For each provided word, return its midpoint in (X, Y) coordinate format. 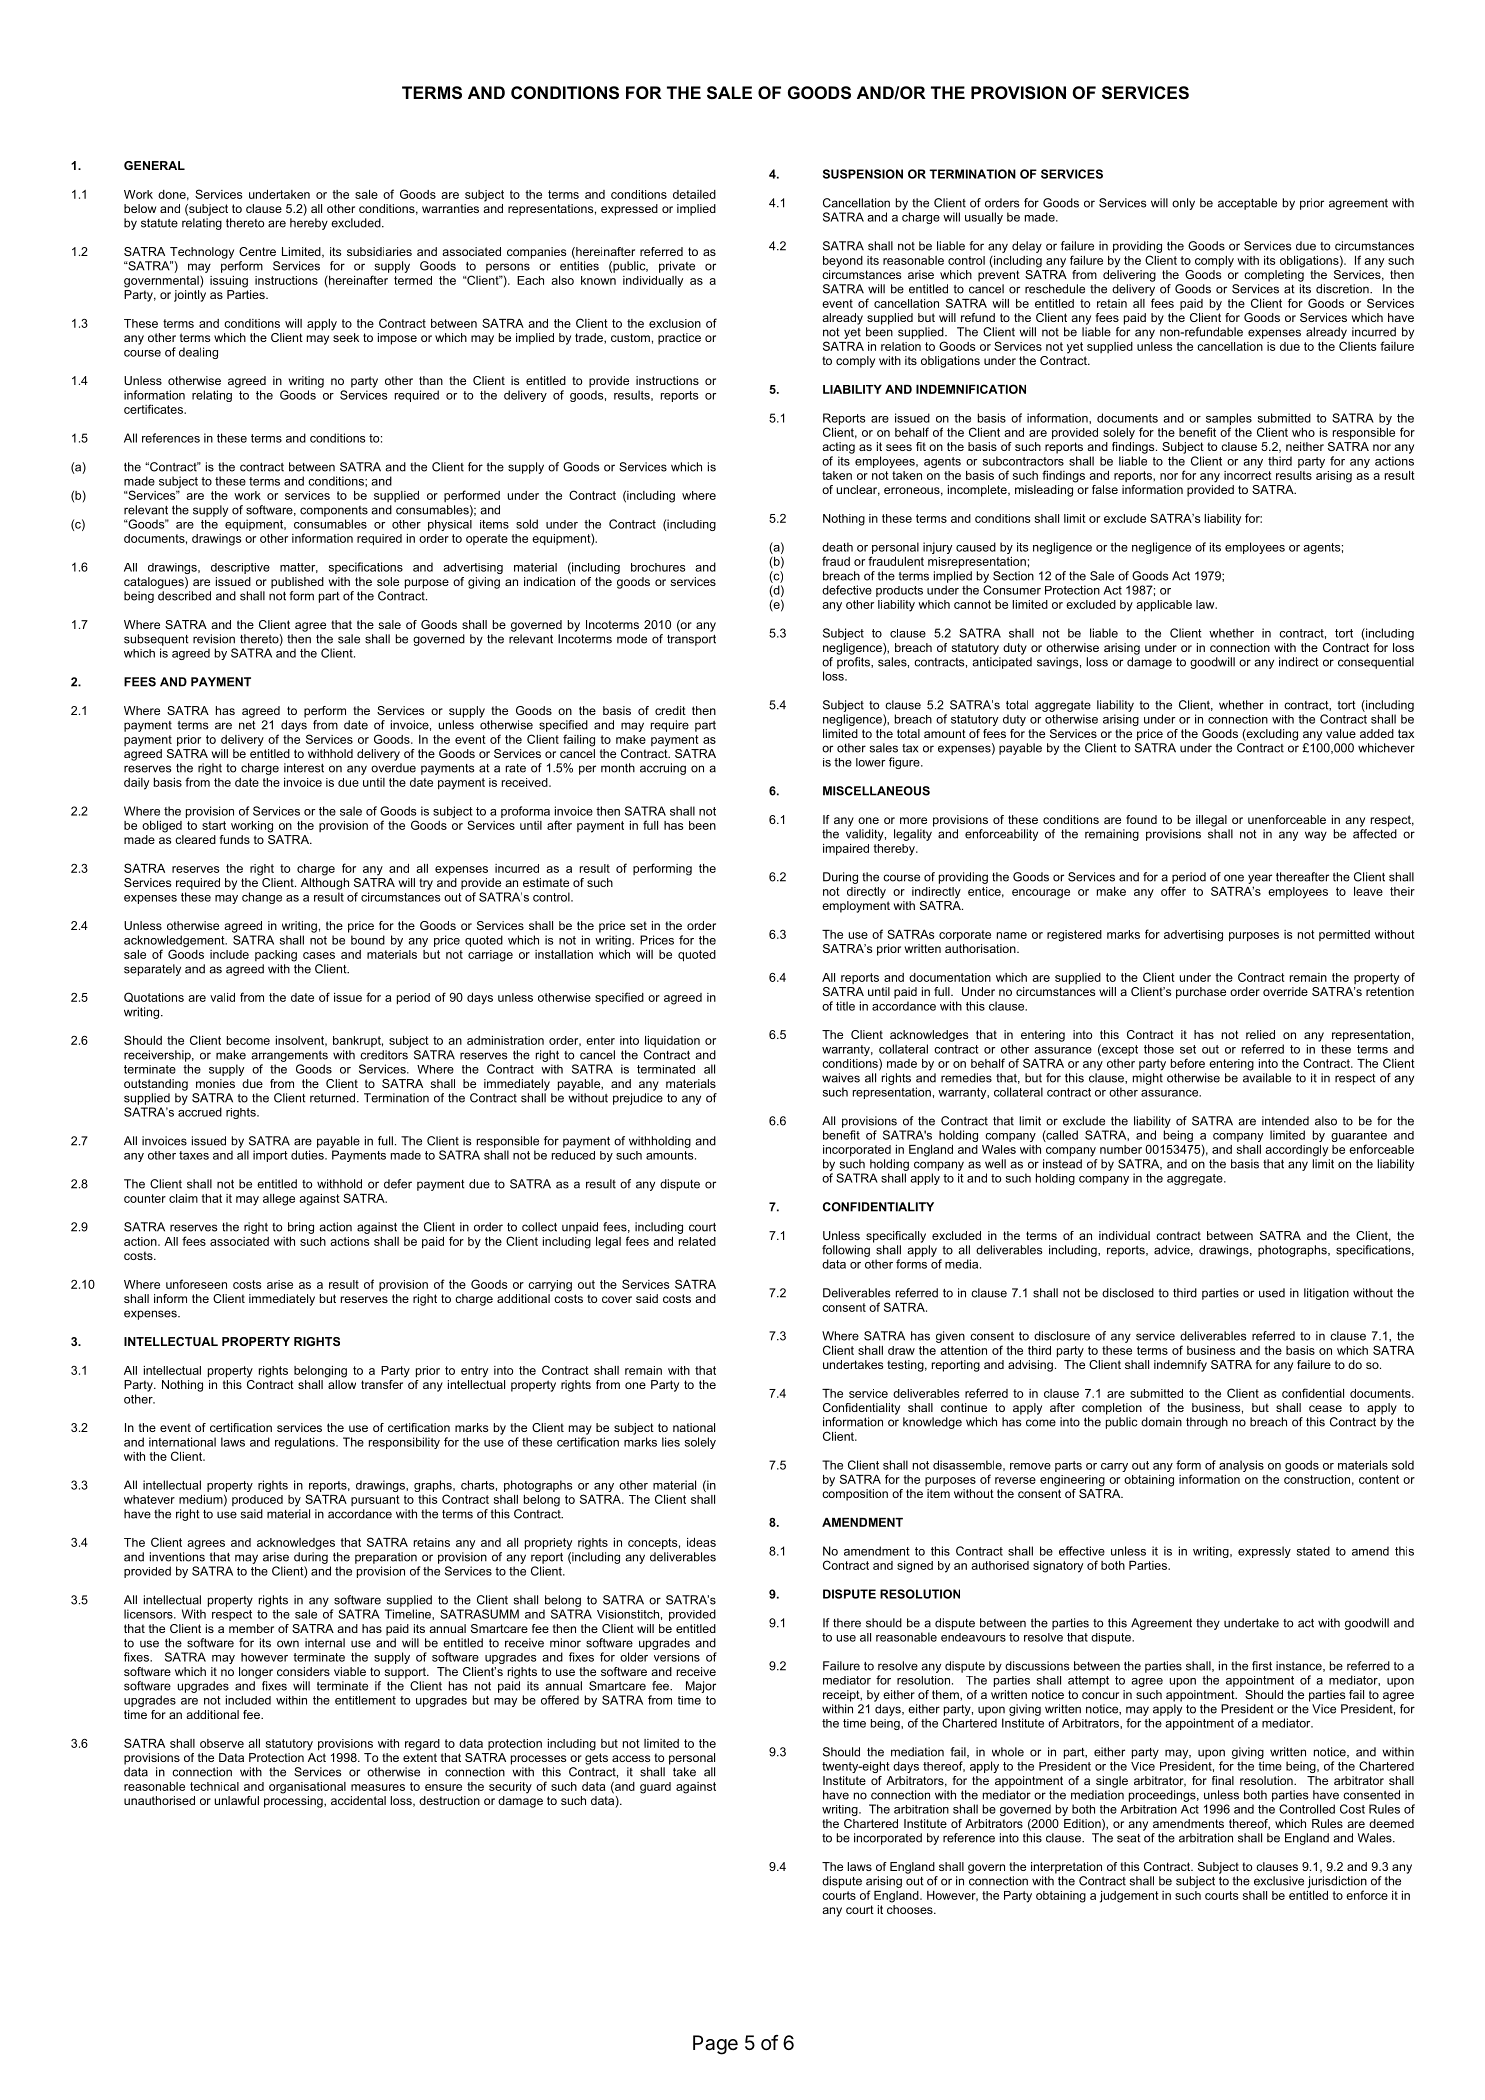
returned (332, 1098)
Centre (257, 251)
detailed (694, 194)
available (1267, 1078)
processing (294, 1802)
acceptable (1247, 204)
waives (841, 1078)
